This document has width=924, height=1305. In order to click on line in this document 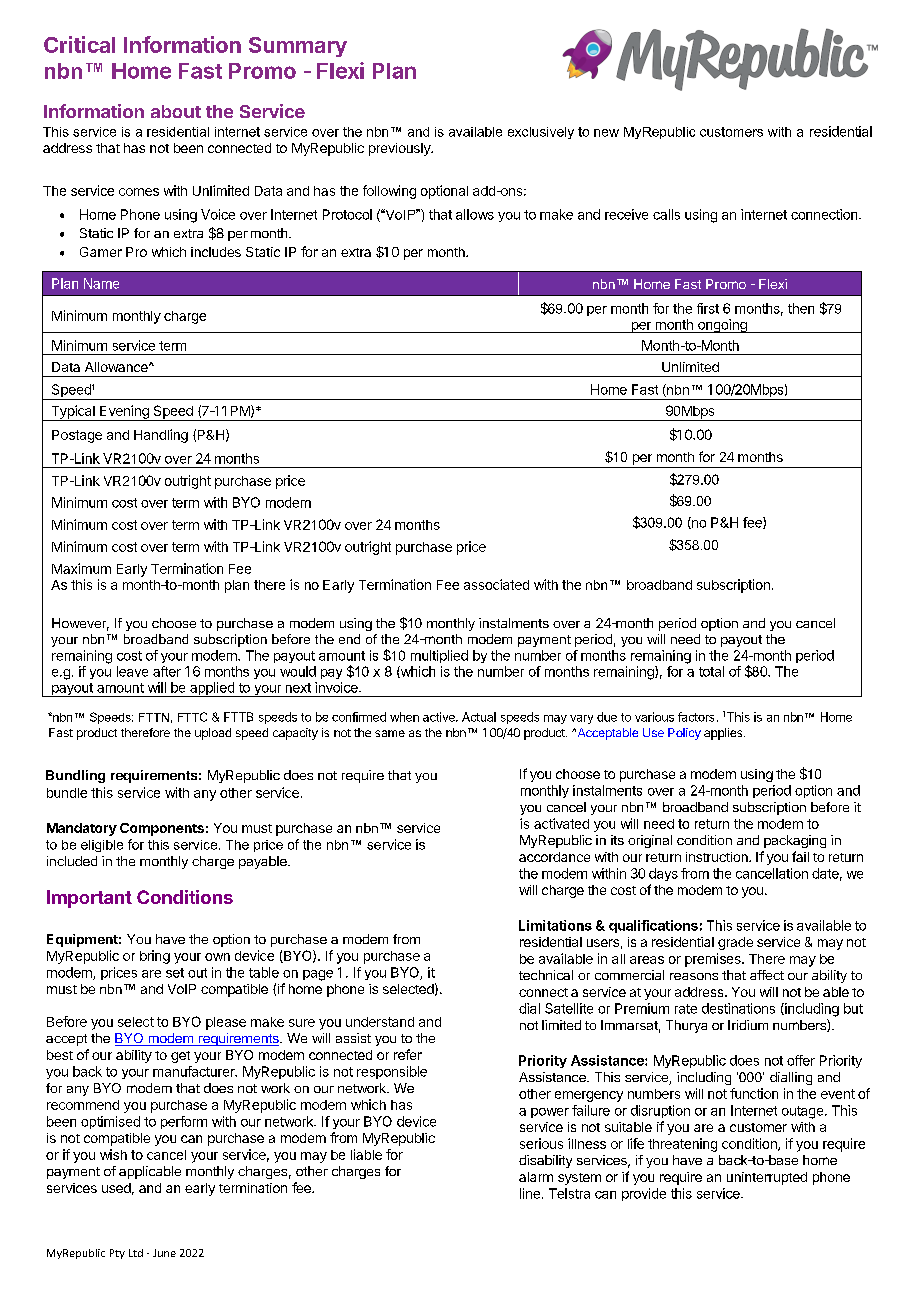, I will do `click(530, 1193)`.
